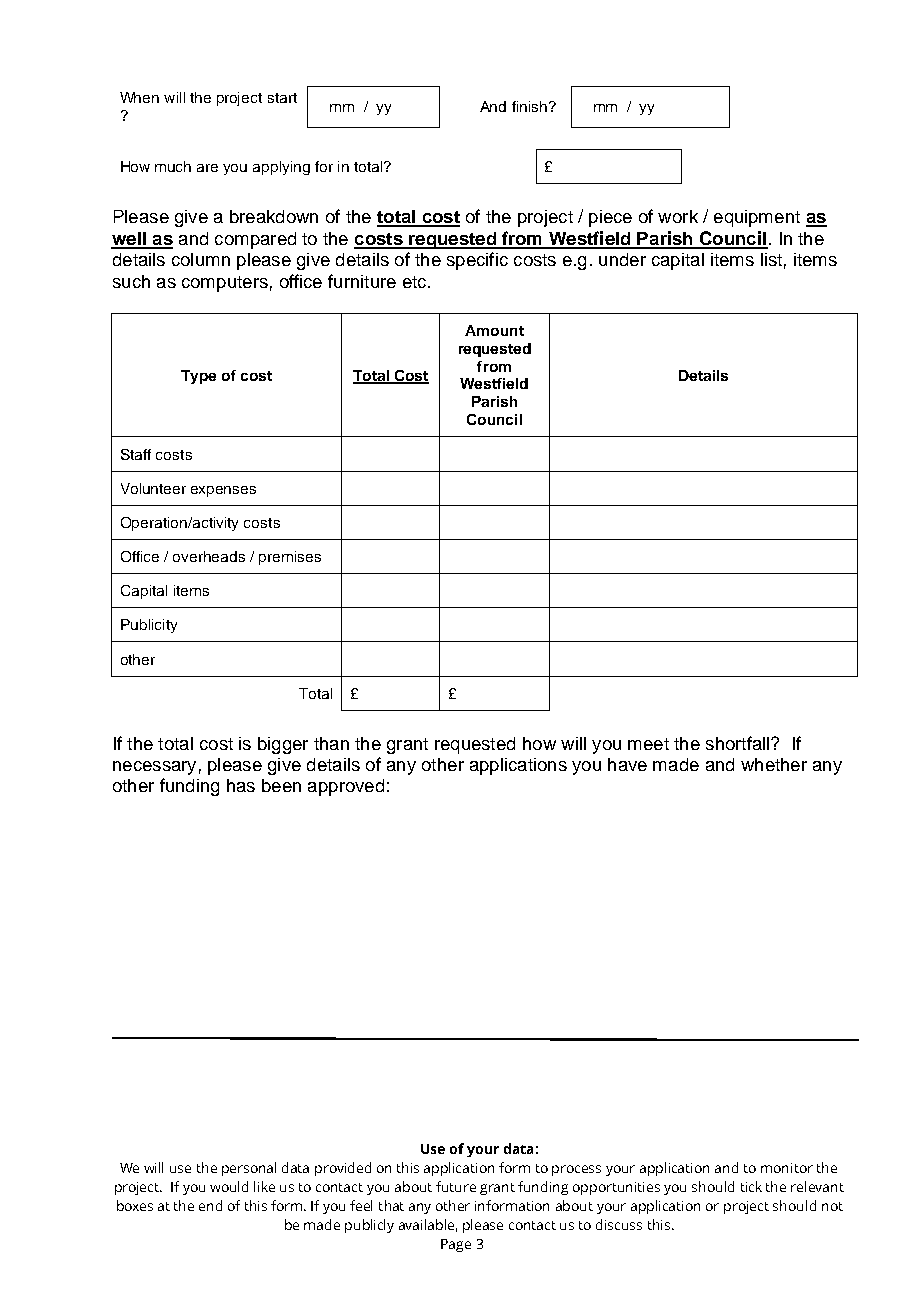 The height and width of the document is (1308, 924). What do you see at coordinates (757, 218) in the document?
I see `equipment` at bounding box center [757, 218].
